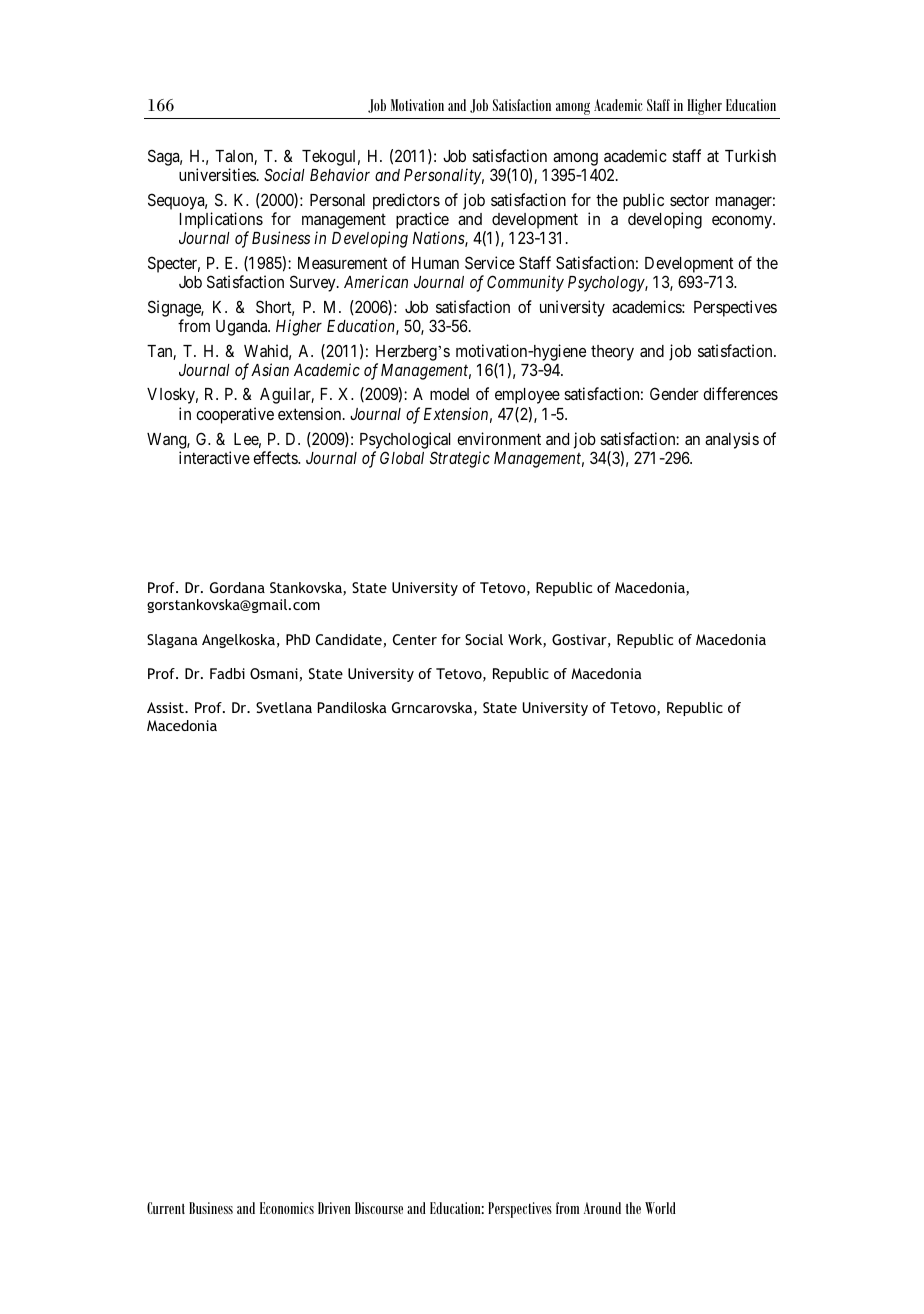 The image size is (924, 1314). What do you see at coordinates (217, 174) in the screenshot?
I see `universities` at bounding box center [217, 174].
